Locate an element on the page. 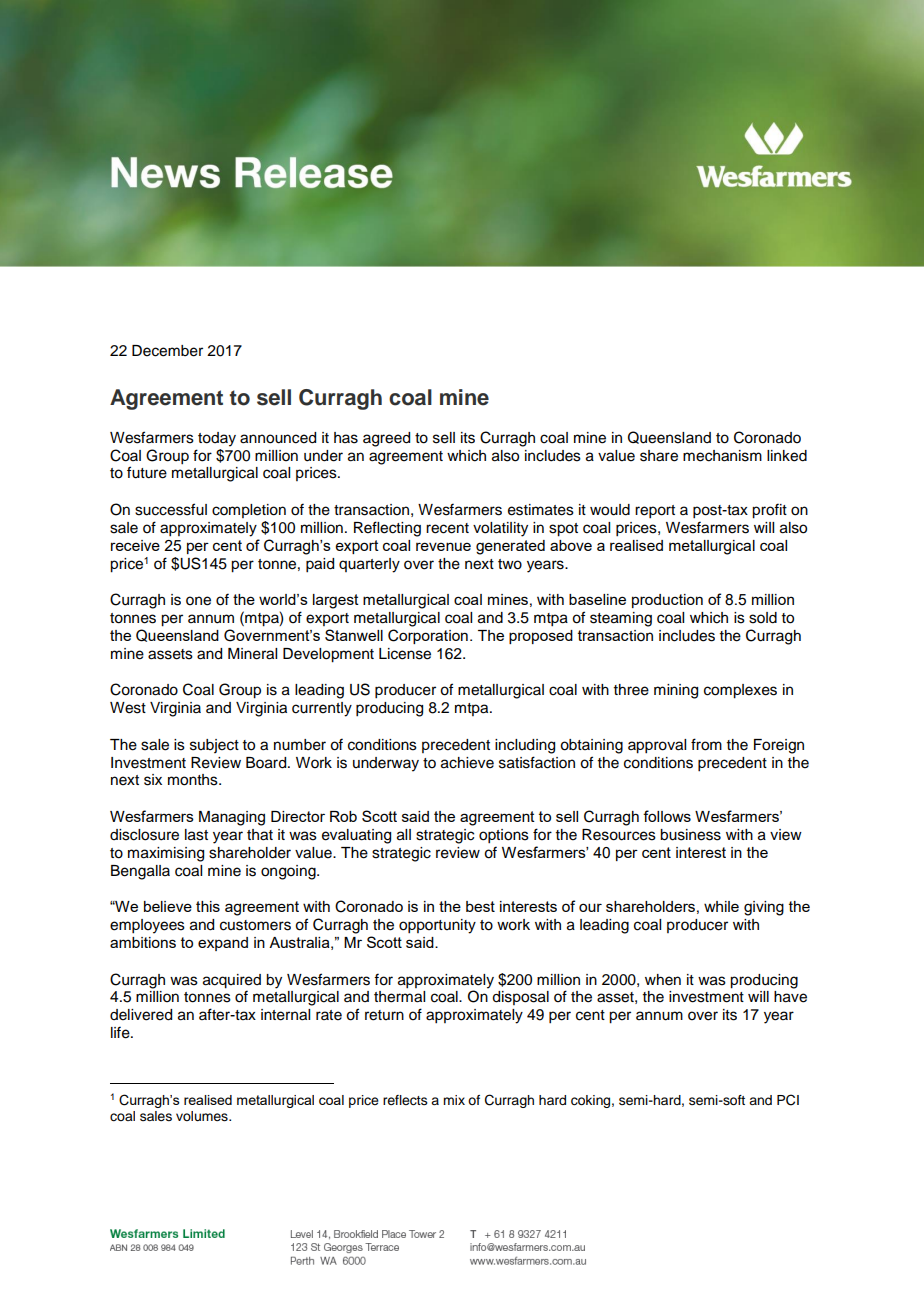 This page has width=924, height=1309. report is located at coordinates (655, 512).
